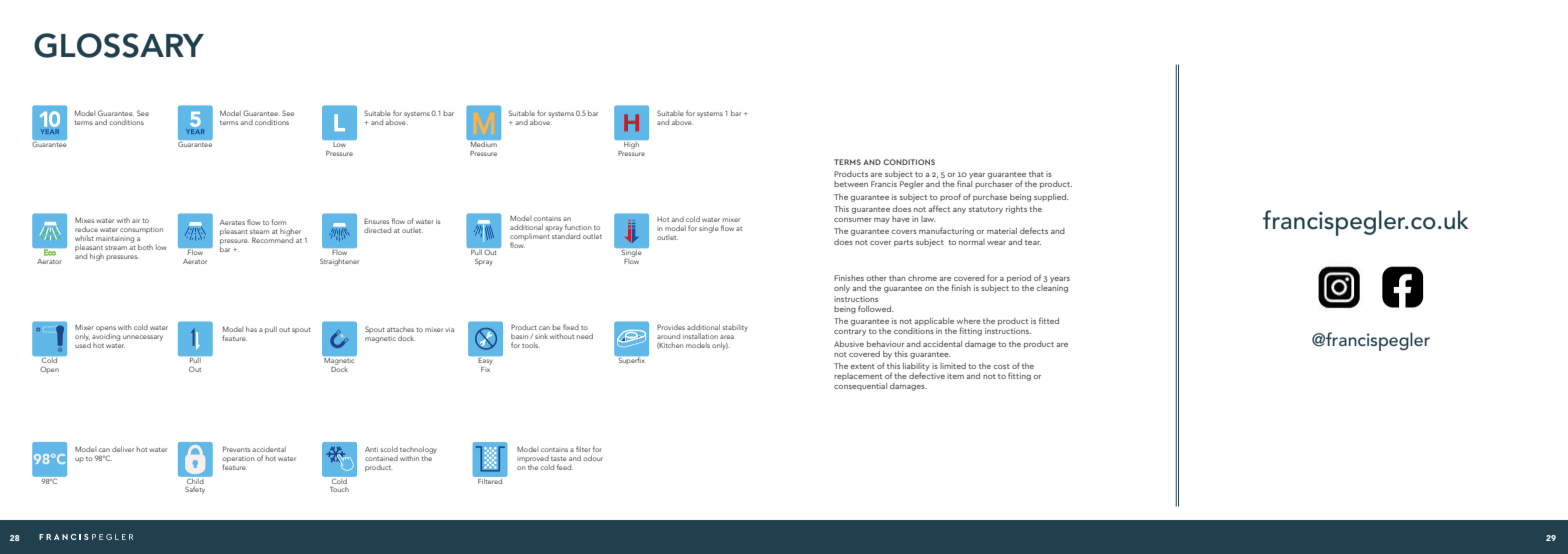  Describe the element at coordinates (922, 278) in the screenshot. I see `chrome` at that location.
